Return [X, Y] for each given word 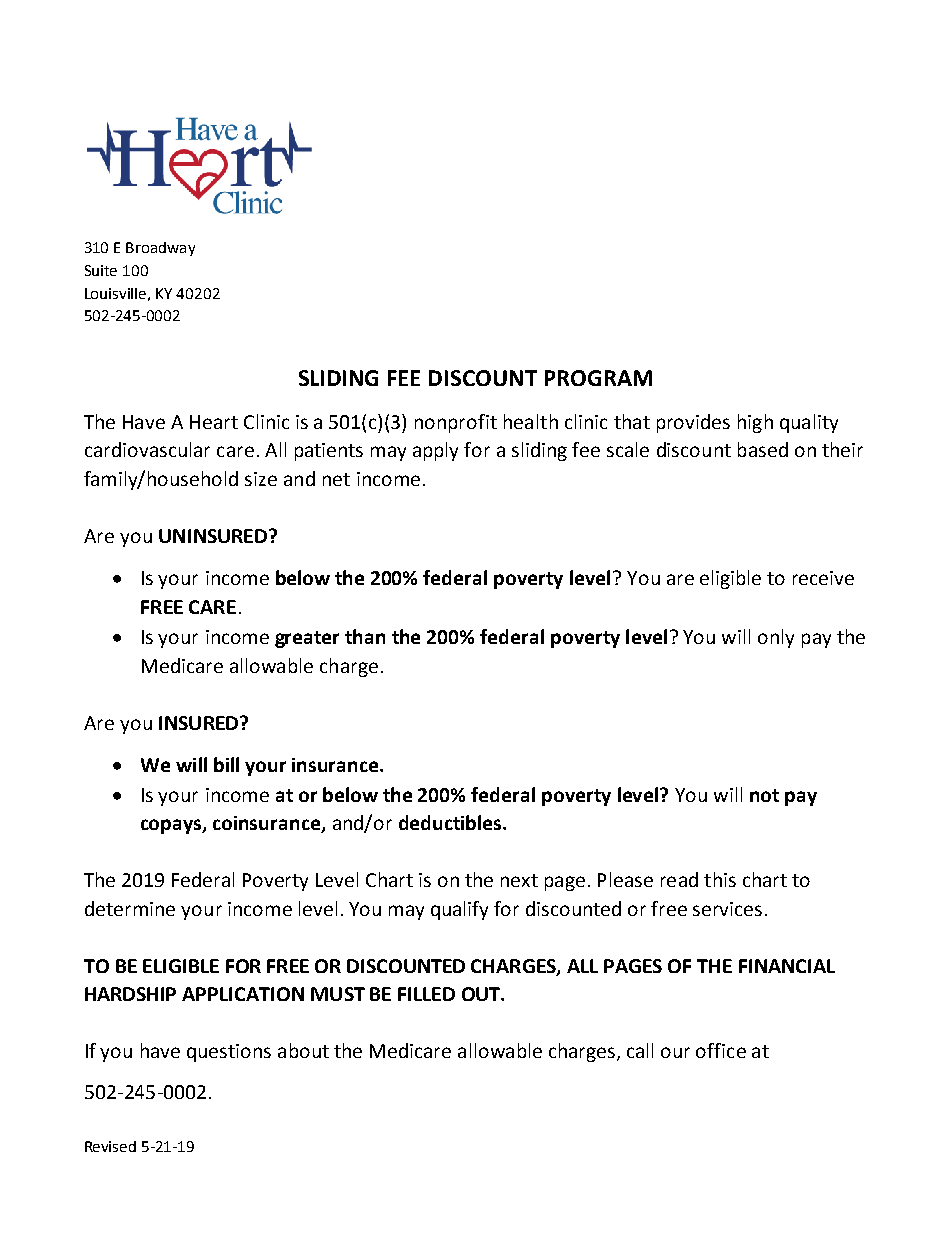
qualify [459, 910]
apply [435, 451]
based [763, 449]
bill [226, 764]
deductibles [451, 822]
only [776, 638]
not [764, 795]
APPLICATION [243, 994]
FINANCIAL [787, 966]
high [755, 423]
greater [307, 639]
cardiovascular [147, 449]
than [365, 636]
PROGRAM [598, 378]
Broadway [160, 249]
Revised [110, 1146]
